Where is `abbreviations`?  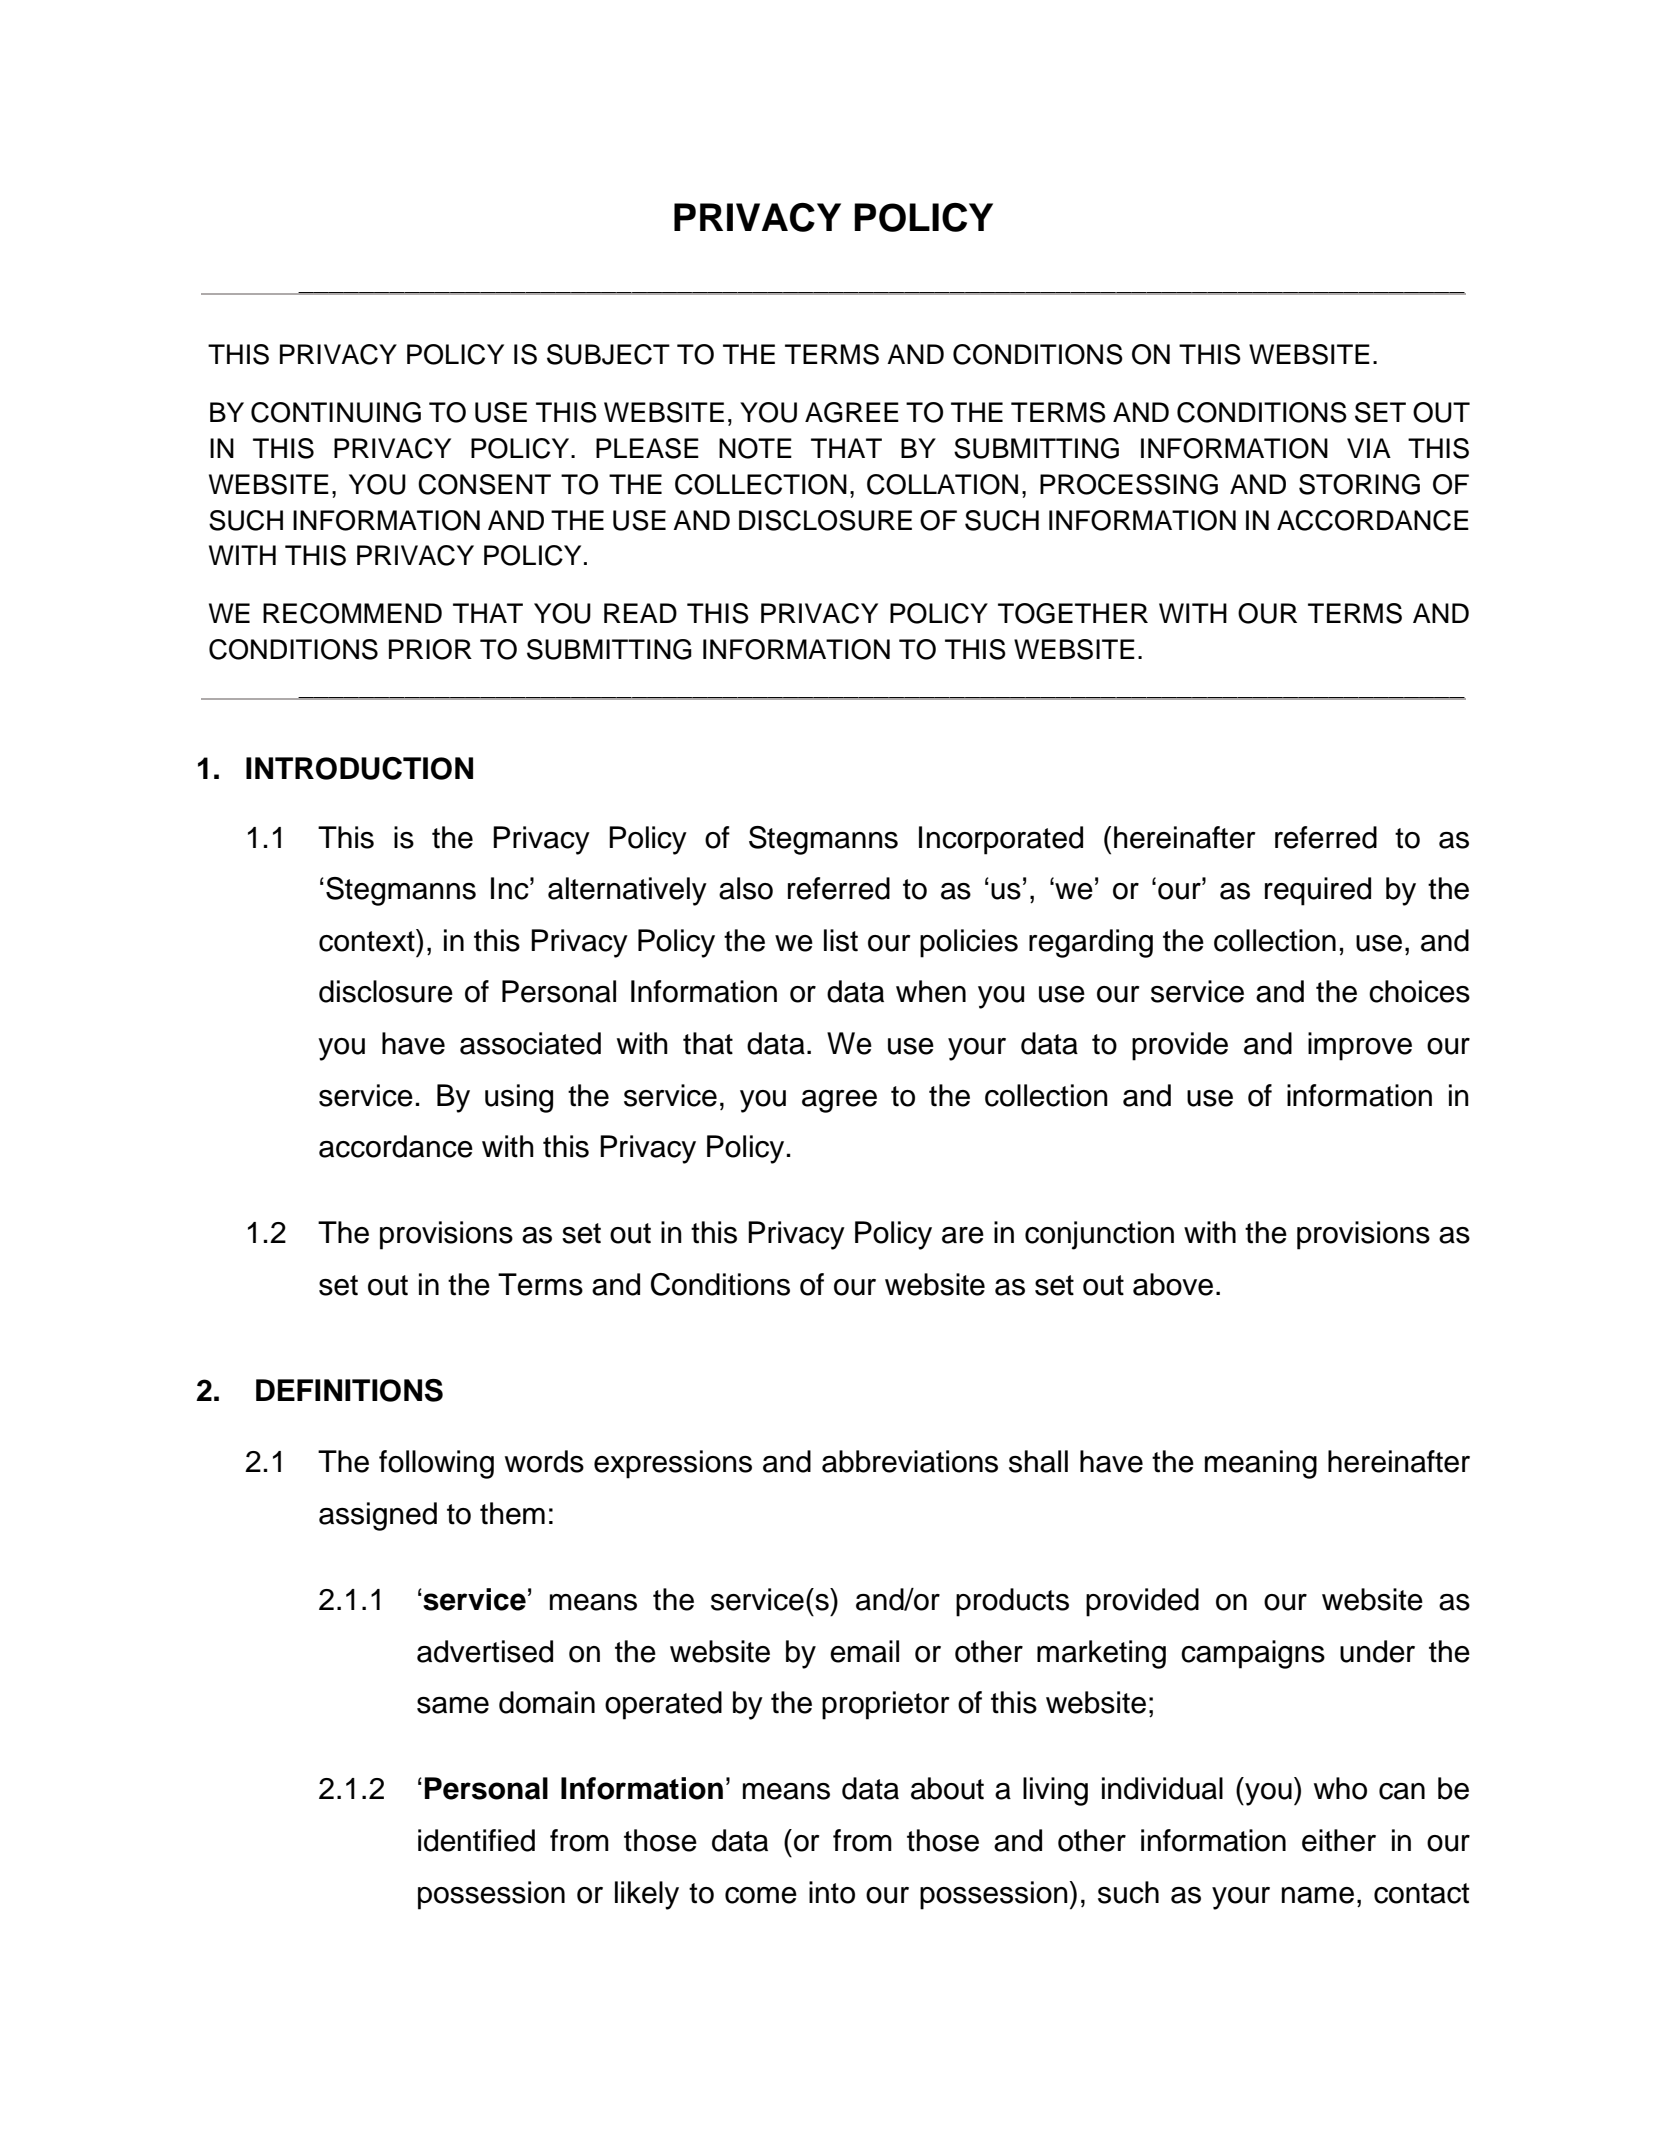
abbreviations is located at coordinates (910, 1461).
